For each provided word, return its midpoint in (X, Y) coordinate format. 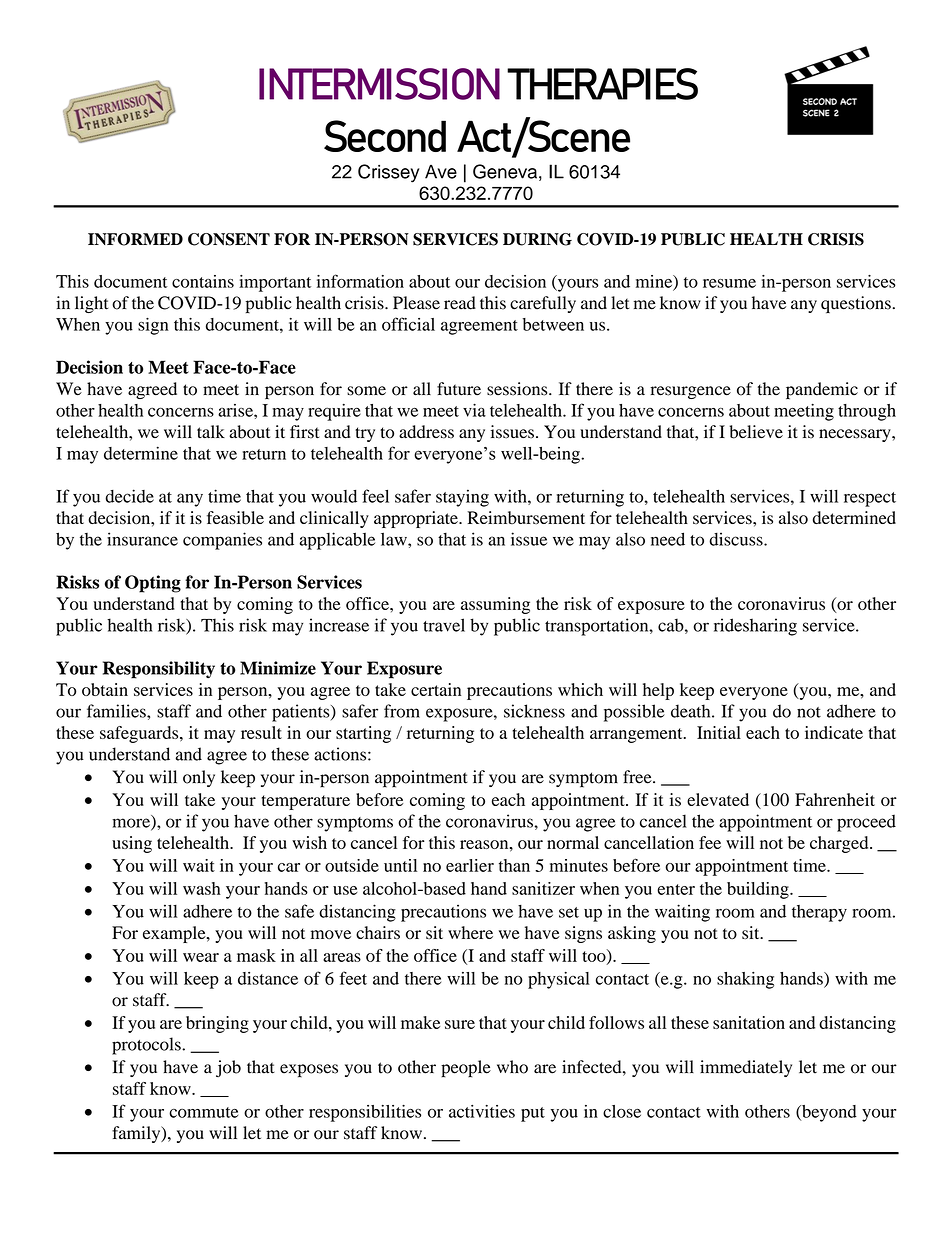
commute (203, 1112)
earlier (470, 865)
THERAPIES (602, 84)
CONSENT (229, 239)
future (459, 389)
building (759, 890)
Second (385, 136)
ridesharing (755, 627)
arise (236, 410)
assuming (495, 605)
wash (202, 888)
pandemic (822, 390)
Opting (153, 584)
